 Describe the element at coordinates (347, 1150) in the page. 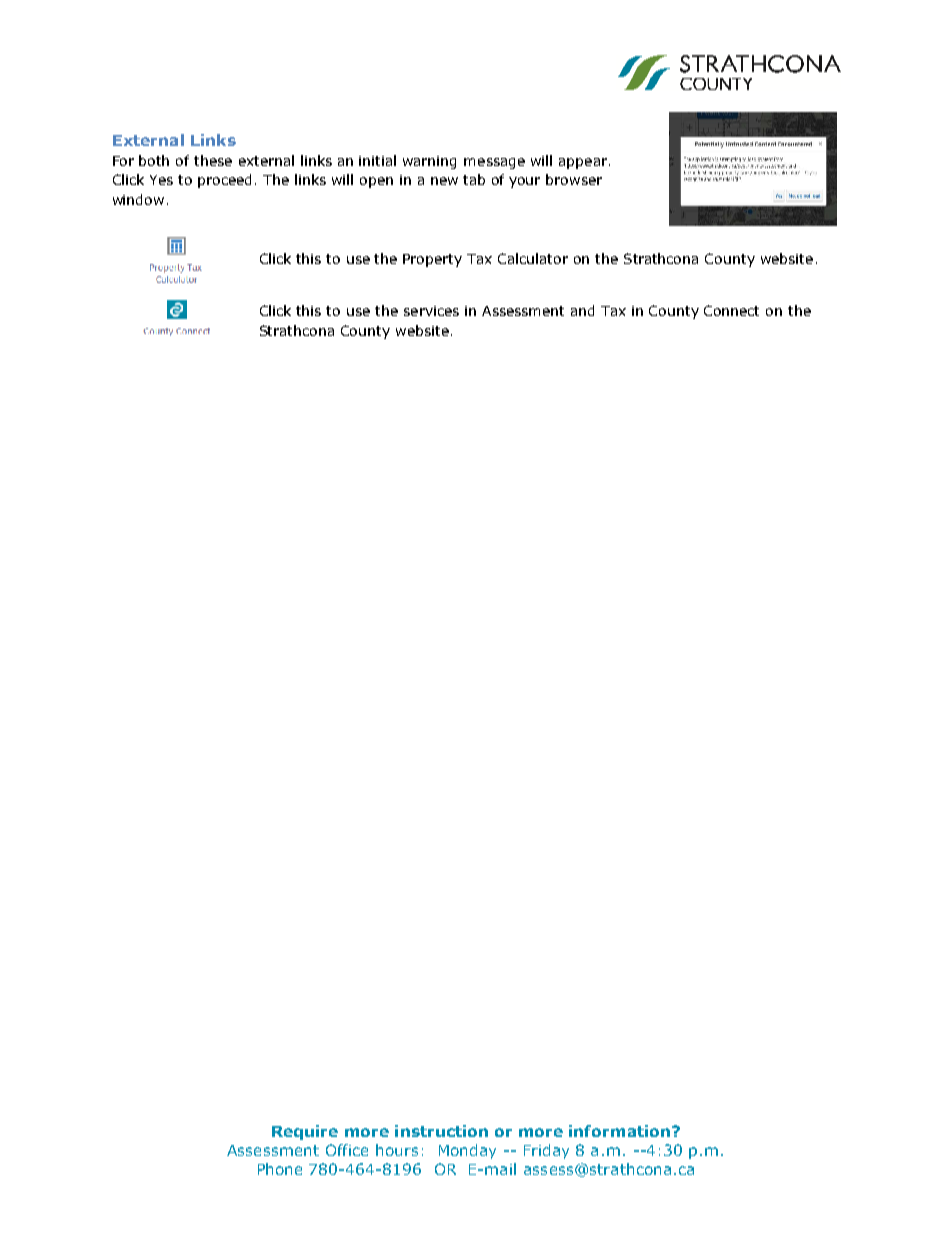

I see `Office` at that location.
